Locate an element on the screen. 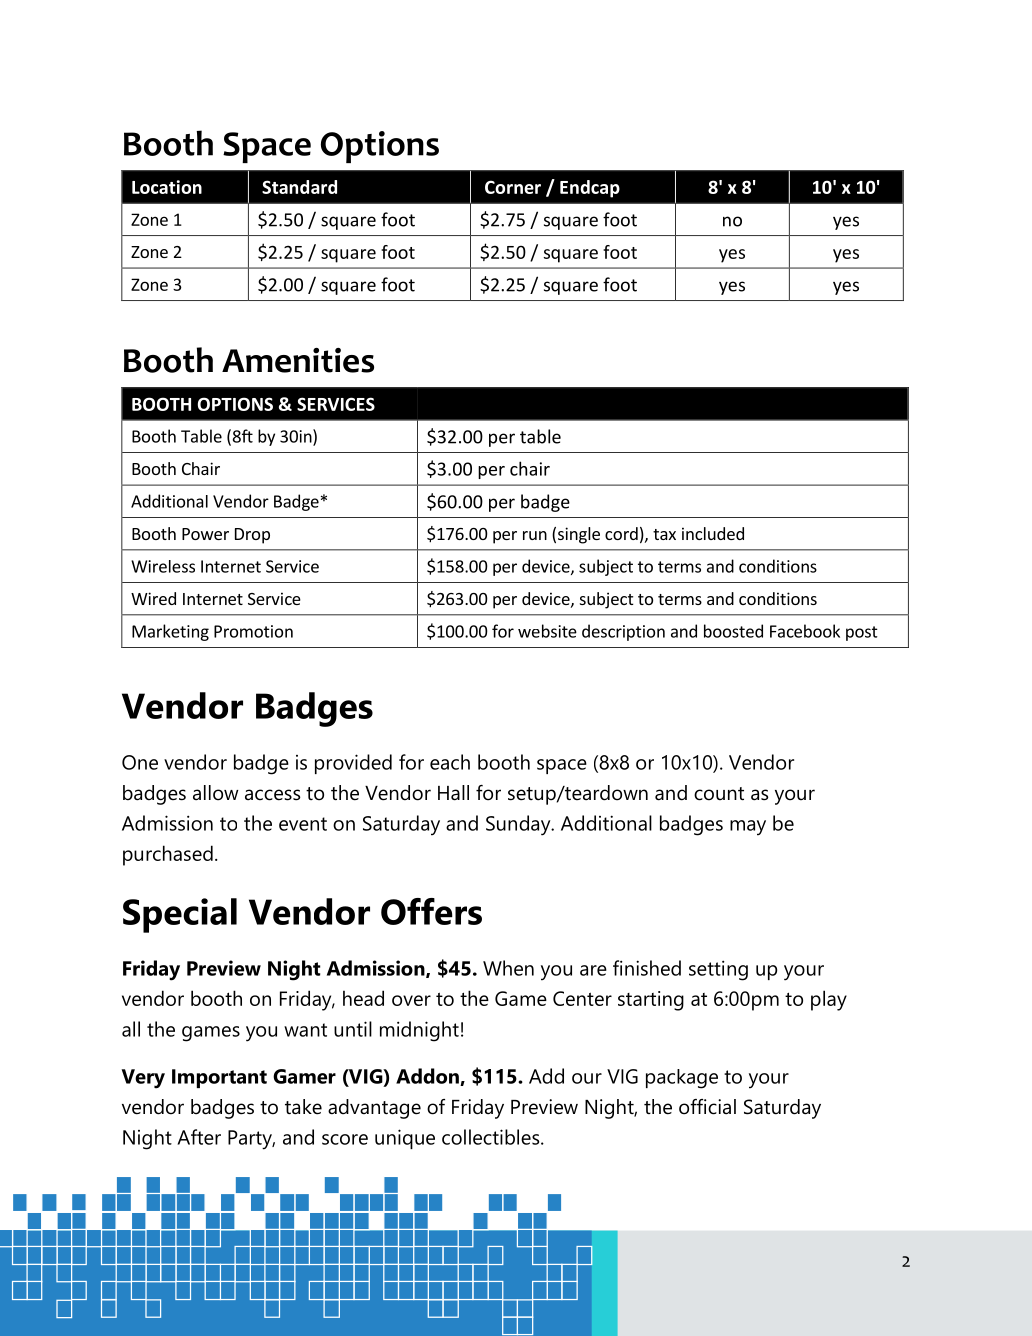 The height and width of the screenshot is (1336, 1032). count is located at coordinates (719, 794).
